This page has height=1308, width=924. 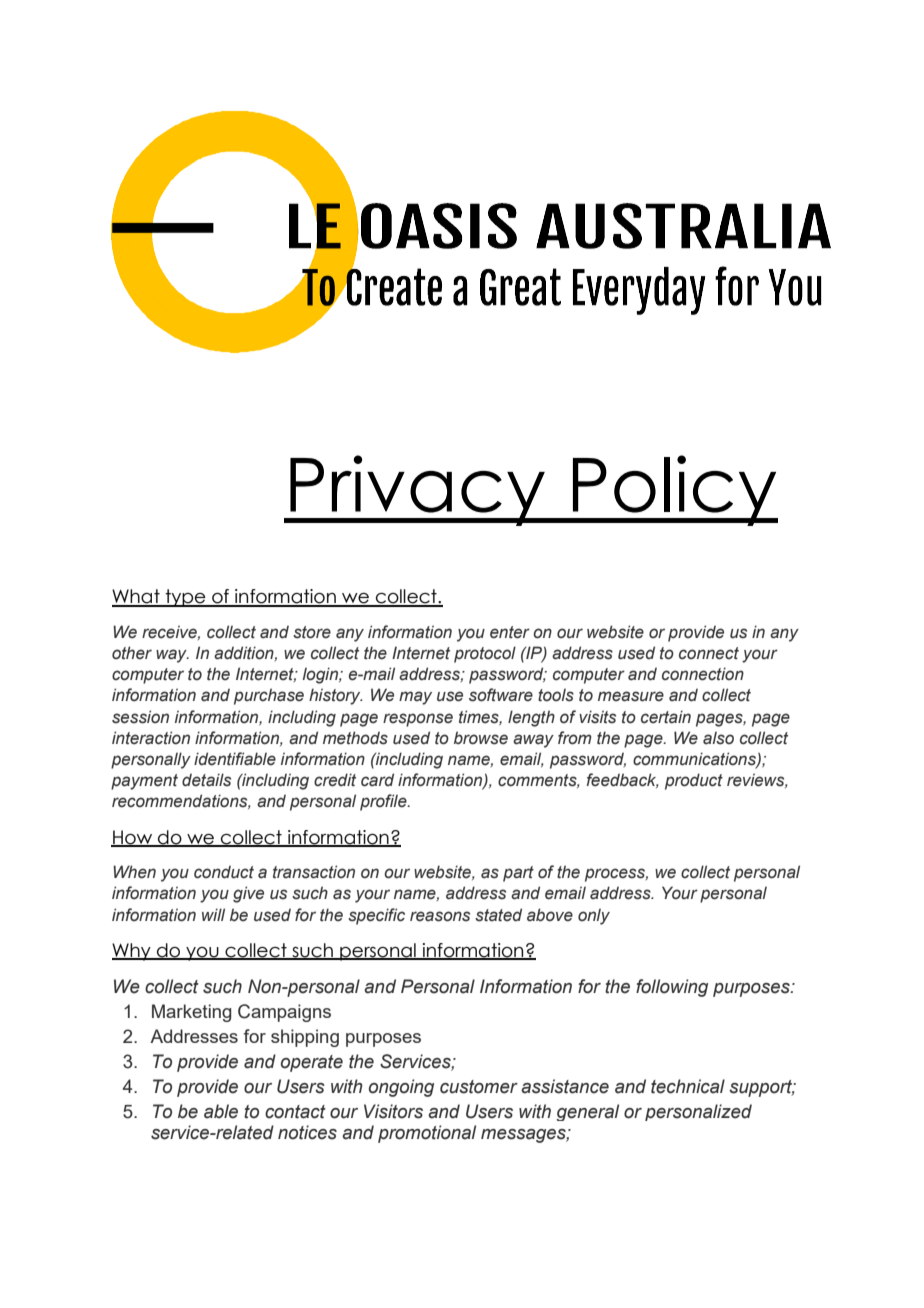 I want to click on Privacy, so click(x=417, y=490).
